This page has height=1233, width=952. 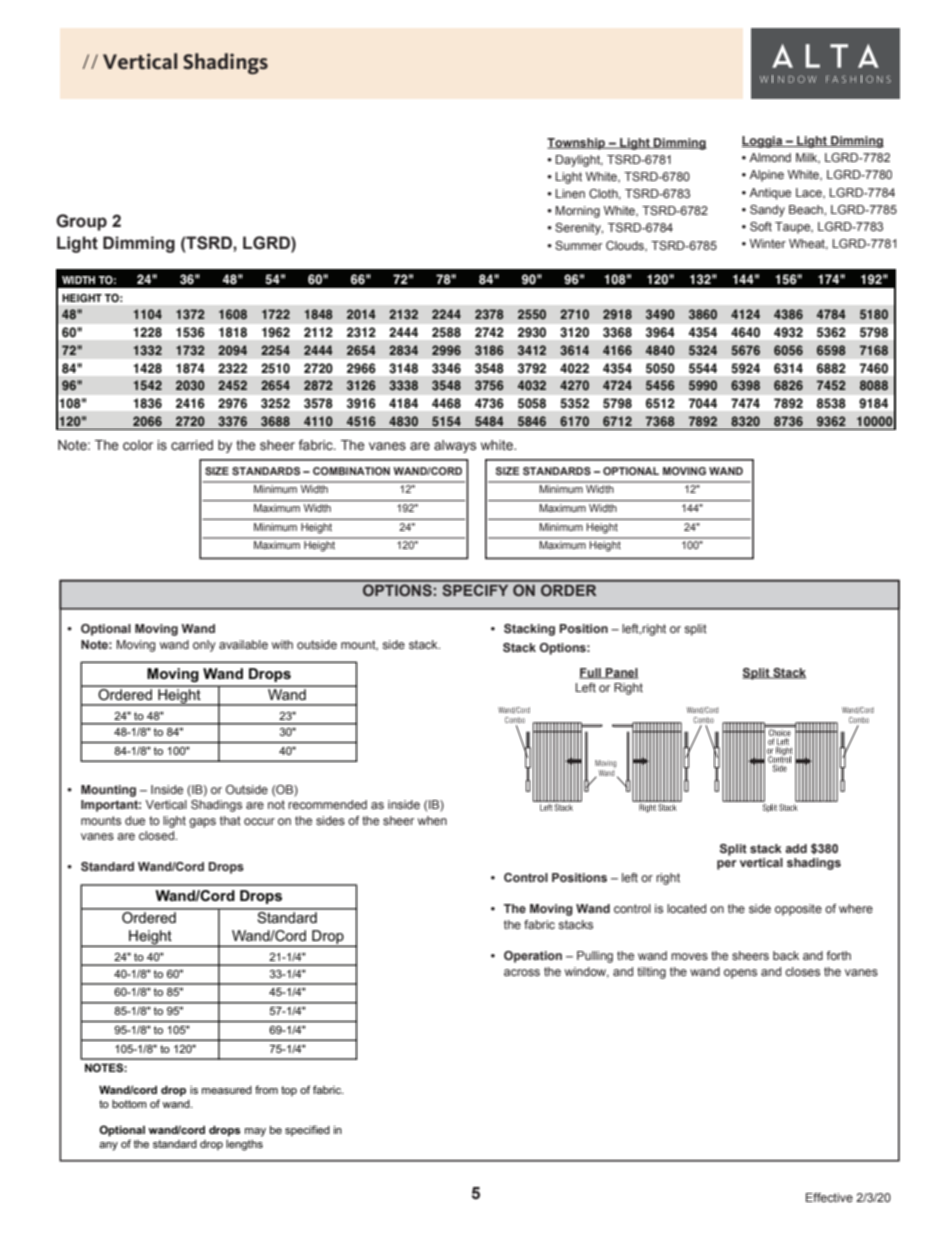 What do you see at coordinates (192, 445) in the page?
I see `carried` at bounding box center [192, 445].
